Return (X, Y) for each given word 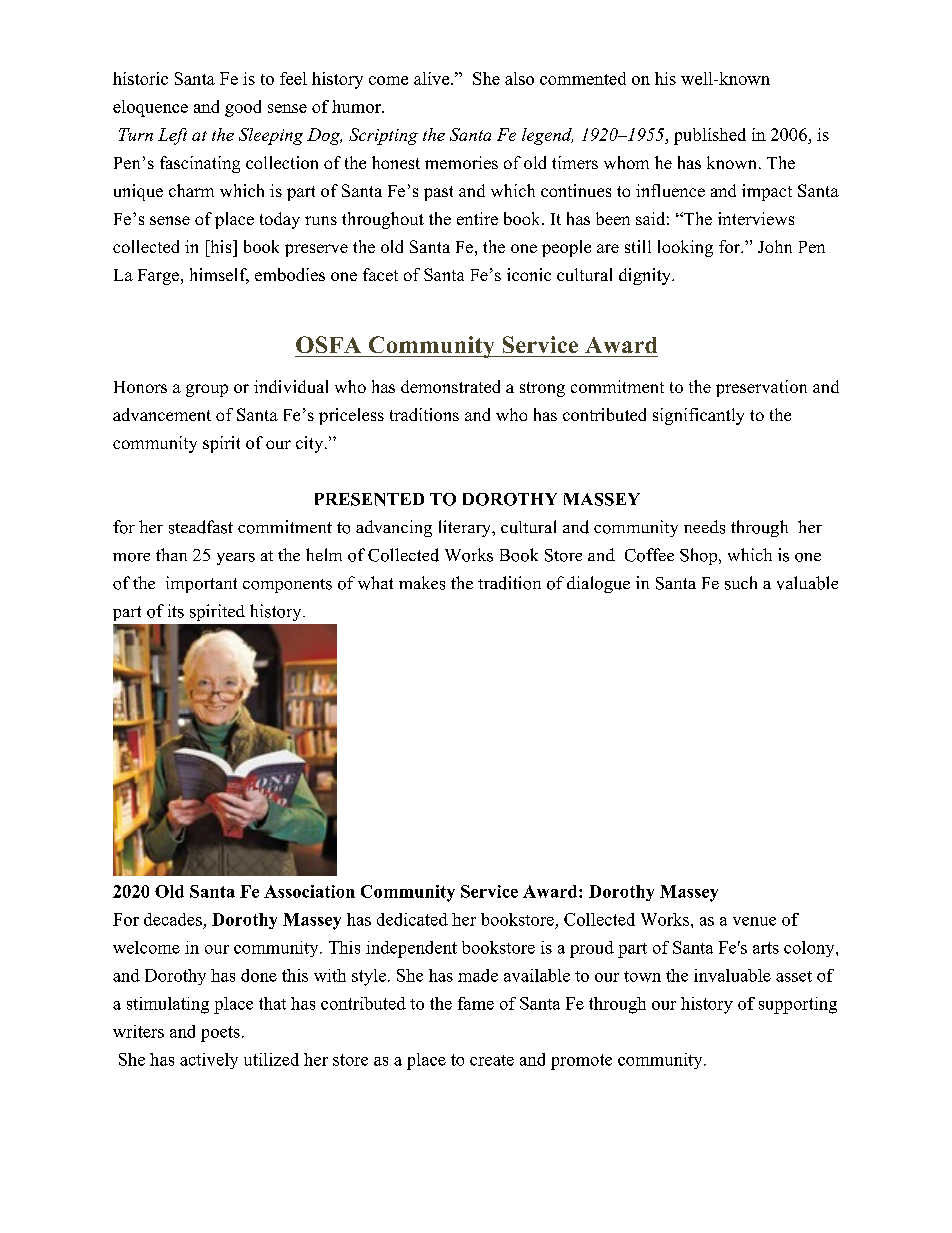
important (201, 584)
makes (422, 583)
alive (433, 78)
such (741, 583)
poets (220, 1034)
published (710, 136)
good (243, 108)
